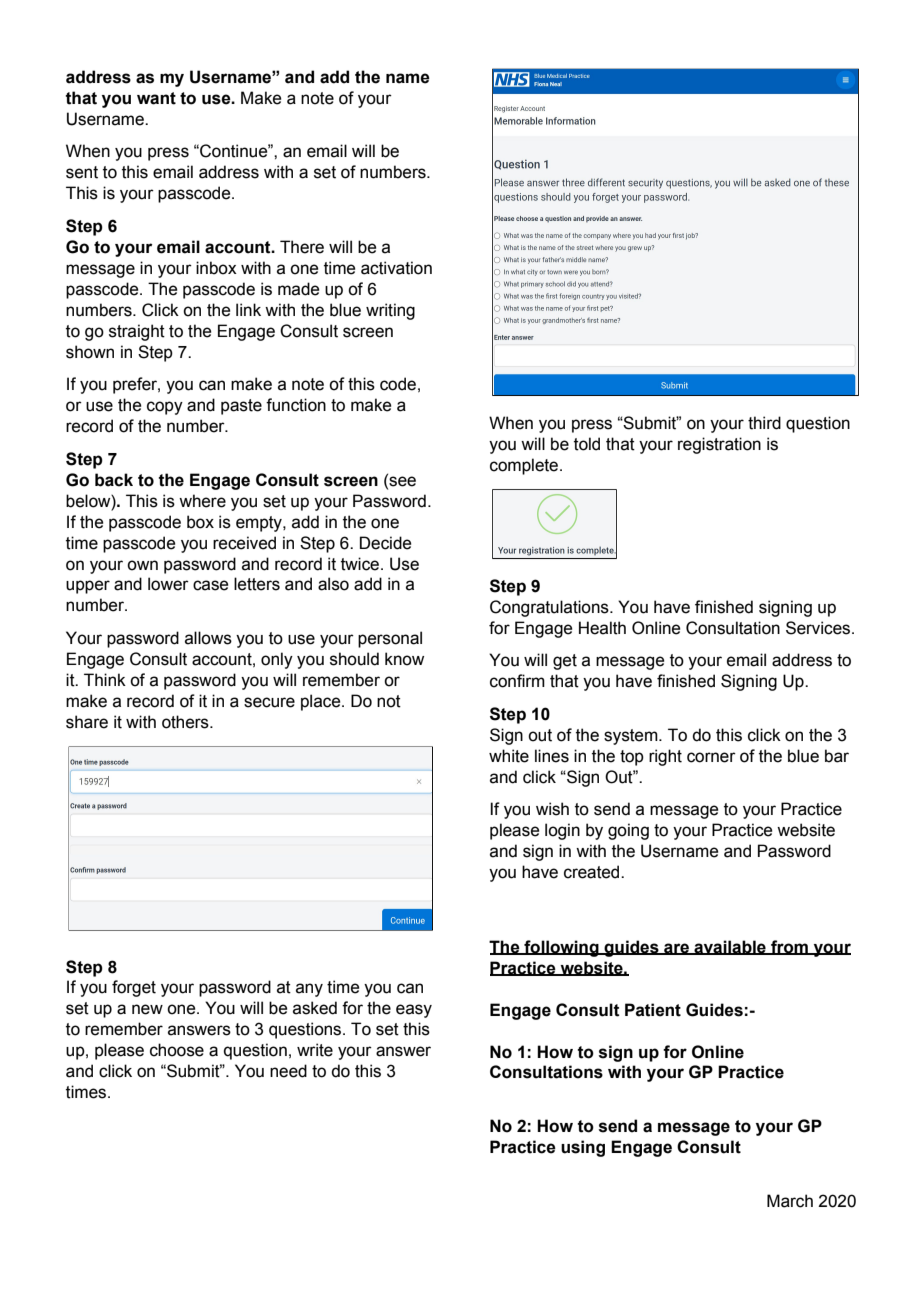  What do you see at coordinates (764, 423) in the image?
I see `third` at bounding box center [764, 423].
